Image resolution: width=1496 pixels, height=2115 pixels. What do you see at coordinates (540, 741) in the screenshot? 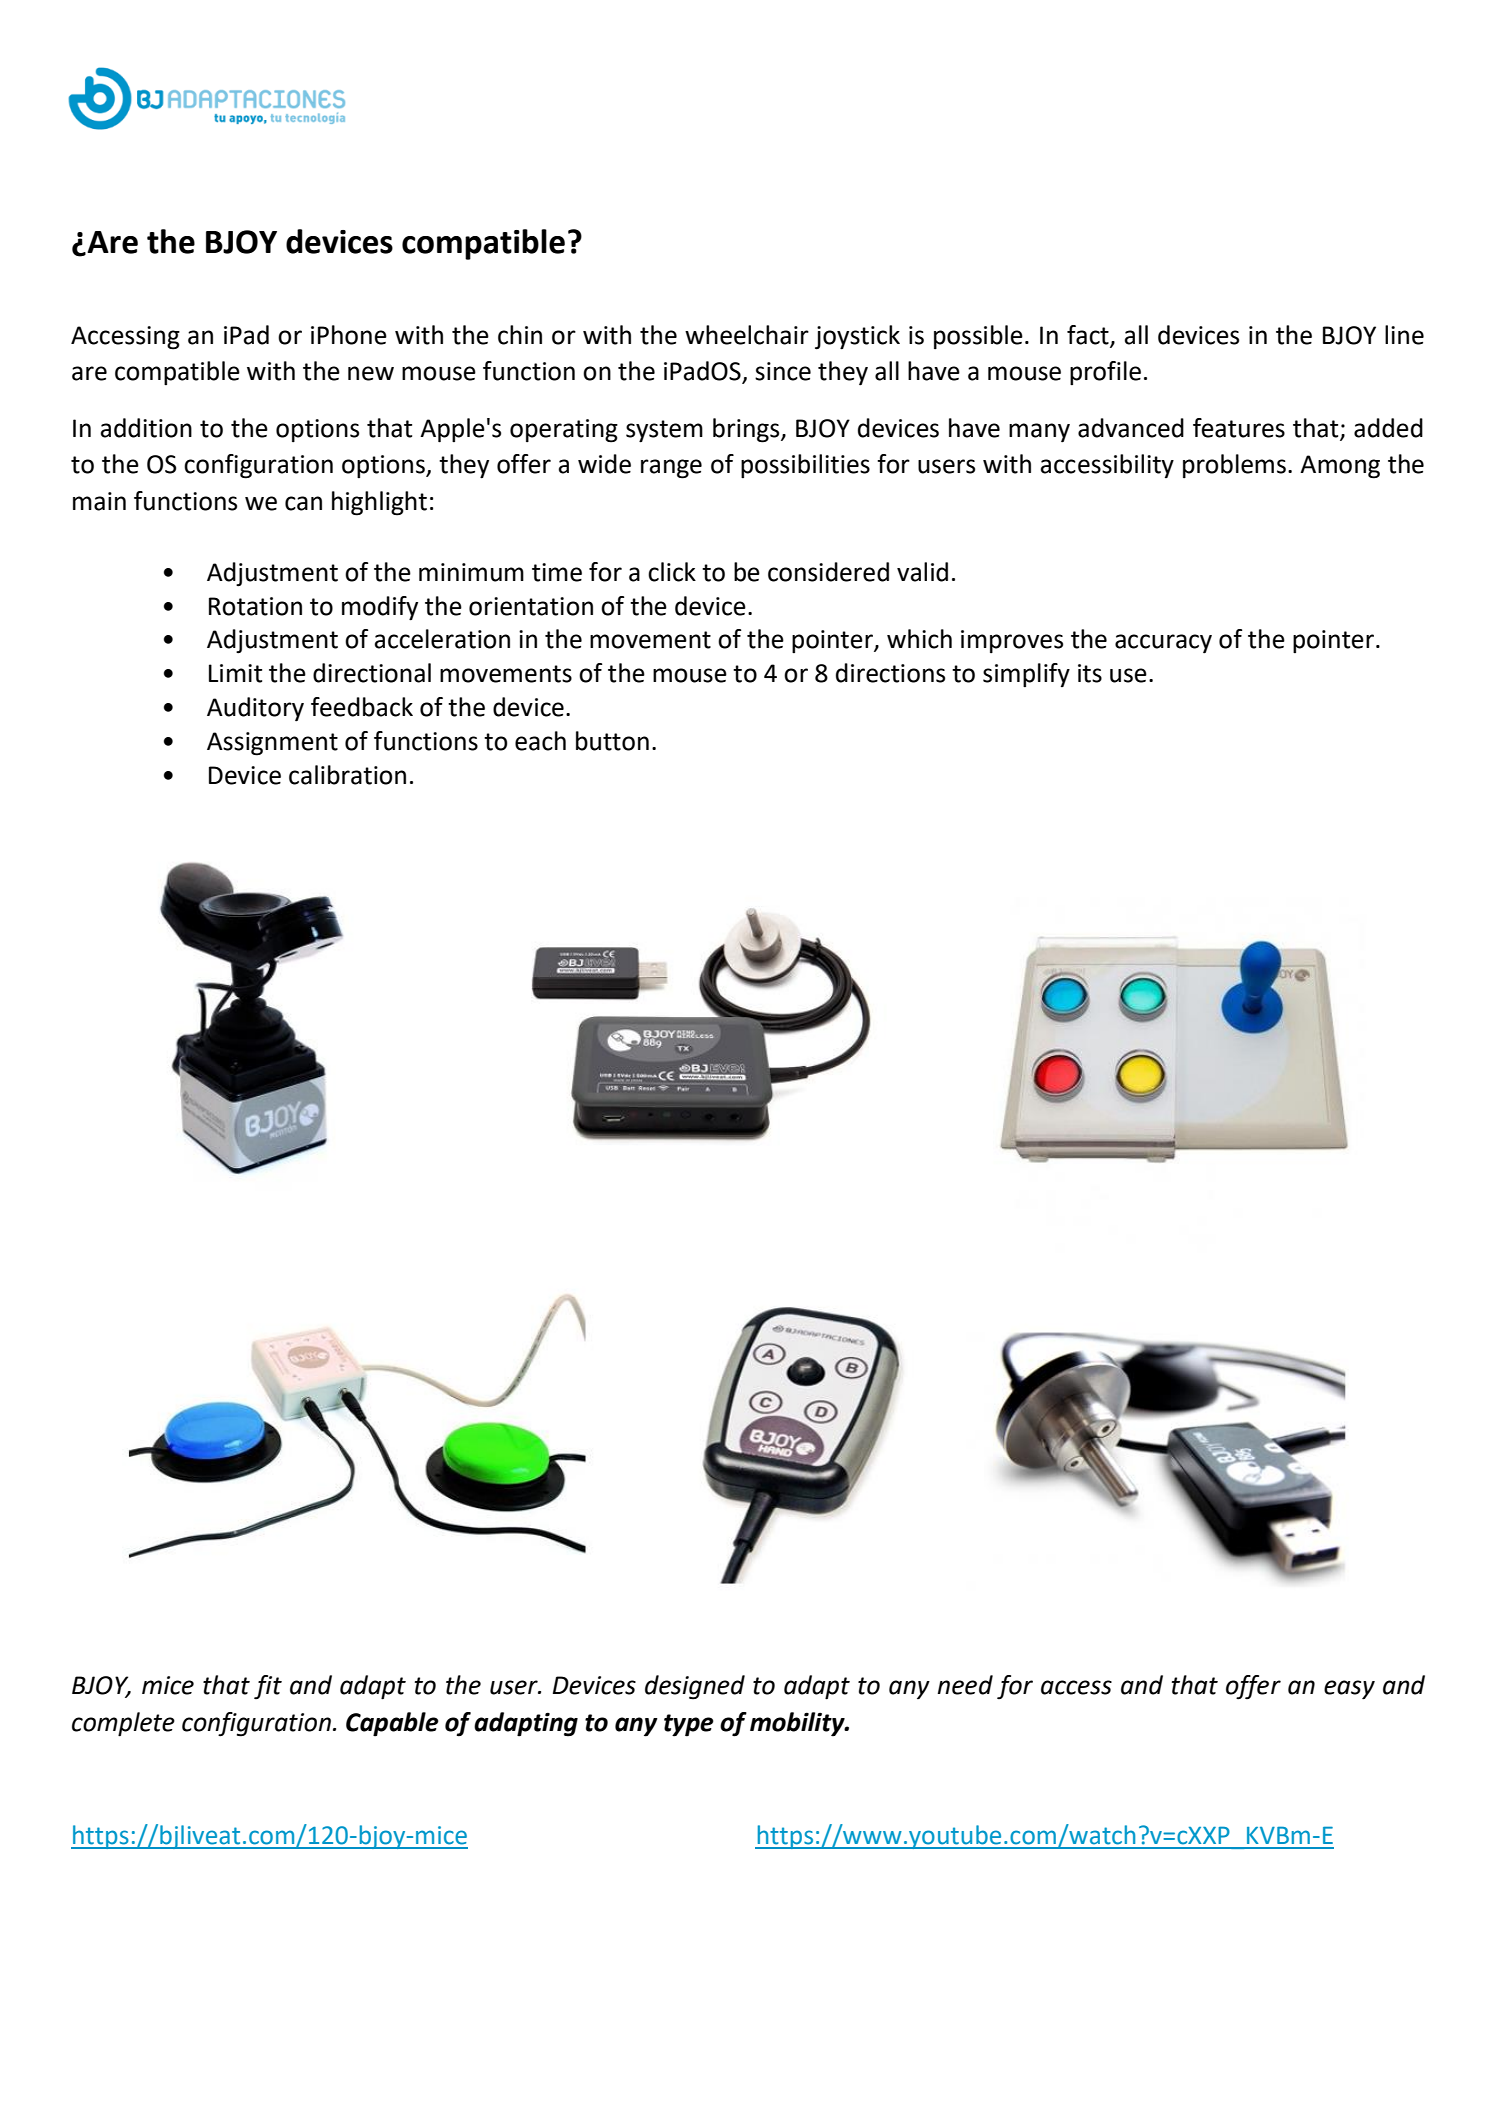
I see `each` at bounding box center [540, 741].
